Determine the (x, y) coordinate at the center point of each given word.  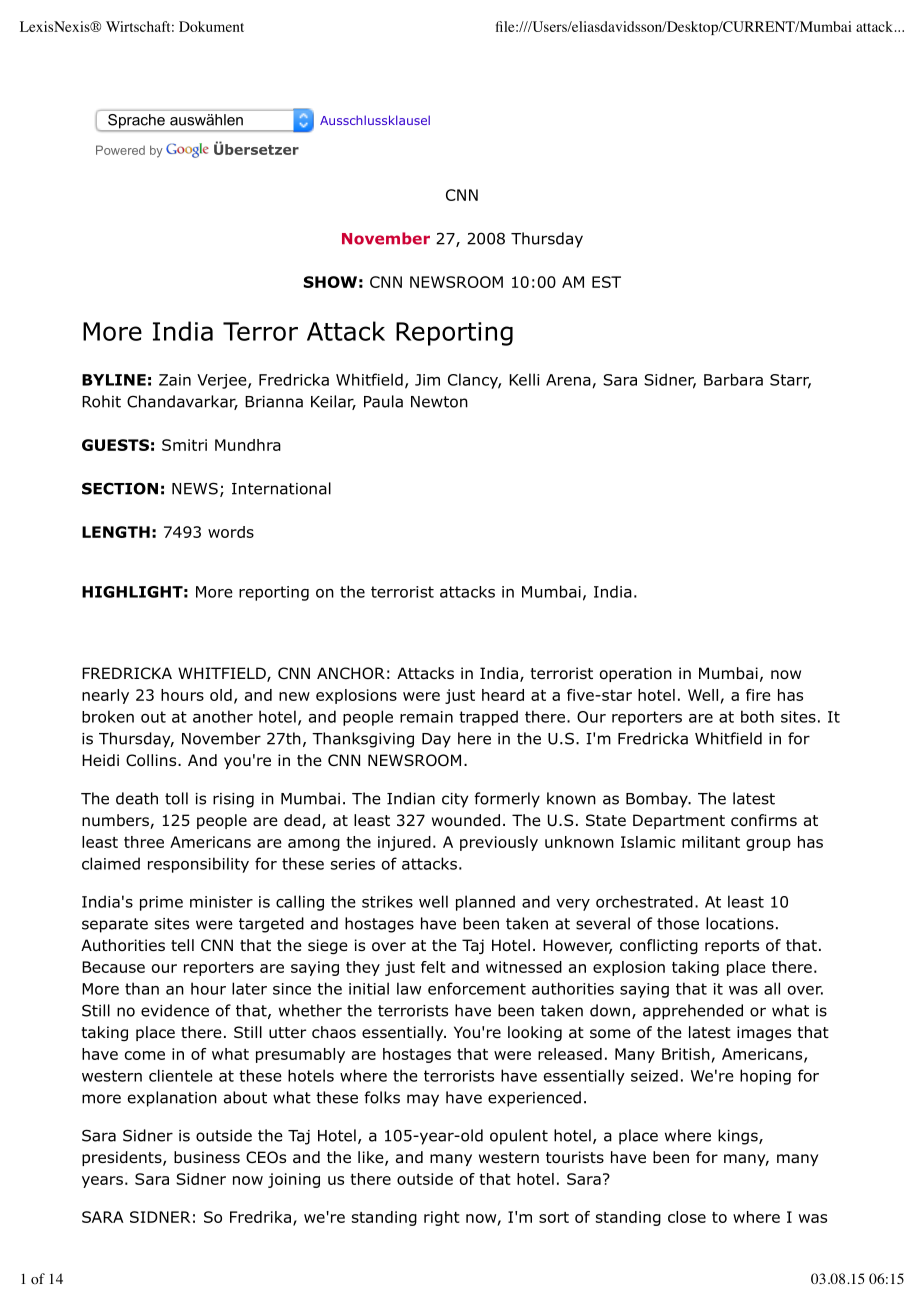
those (678, 923)
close (687, 1217)
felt (433, 967)
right (442, 1218)
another (223, 716)
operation (636, 674)
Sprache (136, 121)
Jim (427, 380)
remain (426, 717)
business (207, 1157)
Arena (568, 380)
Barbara (733, 379)
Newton (439, 402)
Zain (175, 380)
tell (182, 945)
